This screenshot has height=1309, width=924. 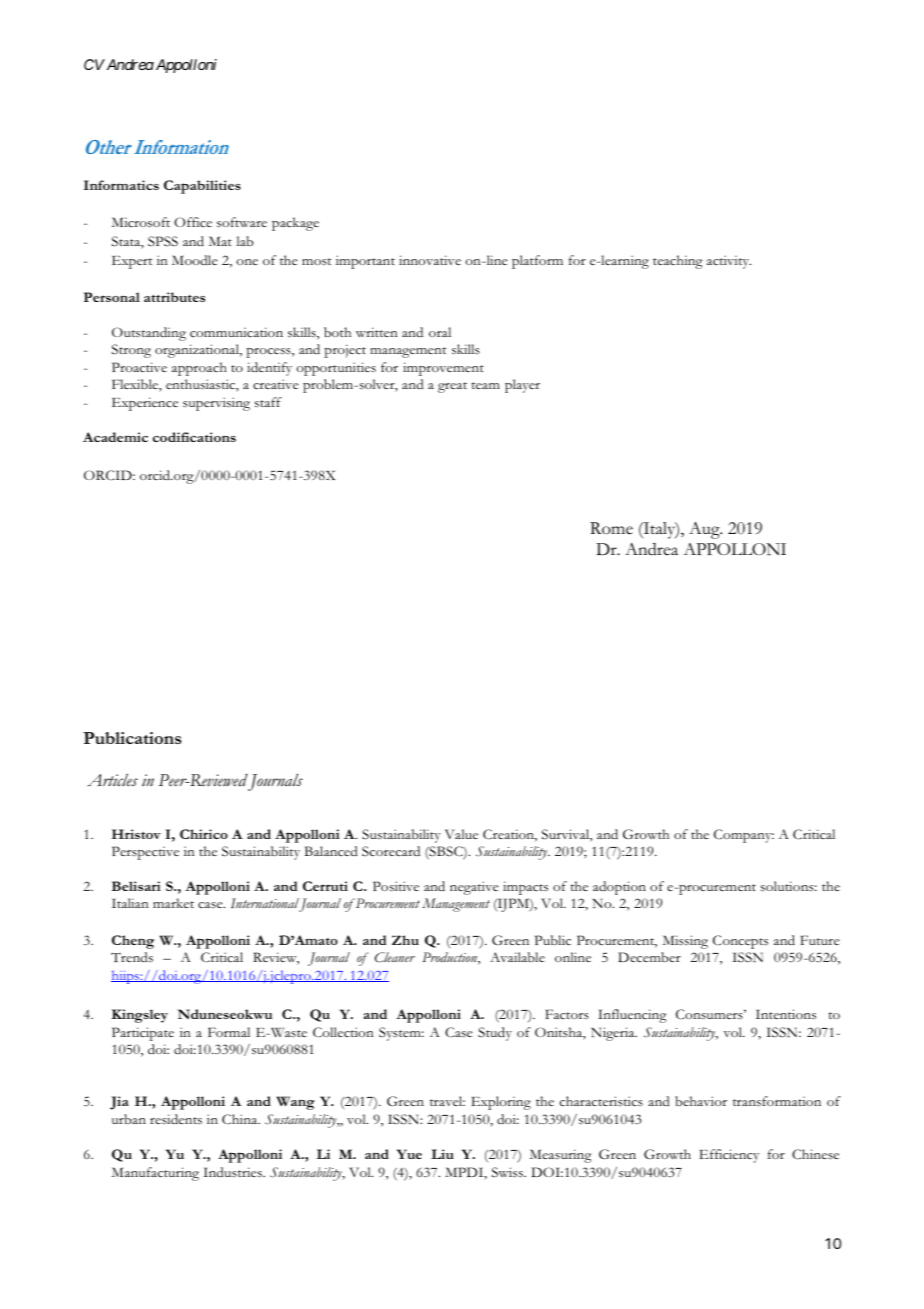 I want to click on Office, so click(x=193, y=222).
